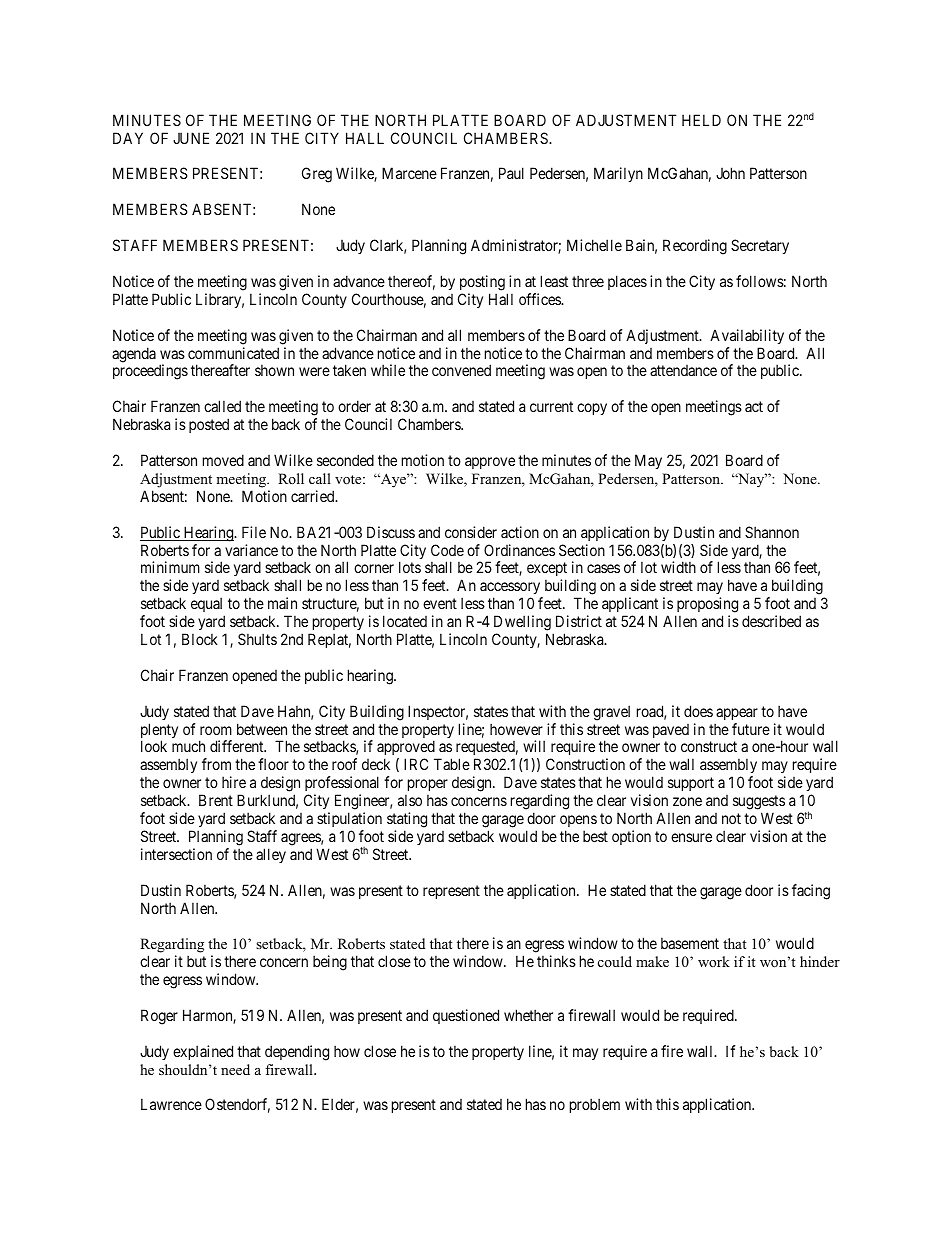 The image size is (952, 1233). Describe the element at coordinates (511, 173) in the screenshot. I see `Paul` at that location.
